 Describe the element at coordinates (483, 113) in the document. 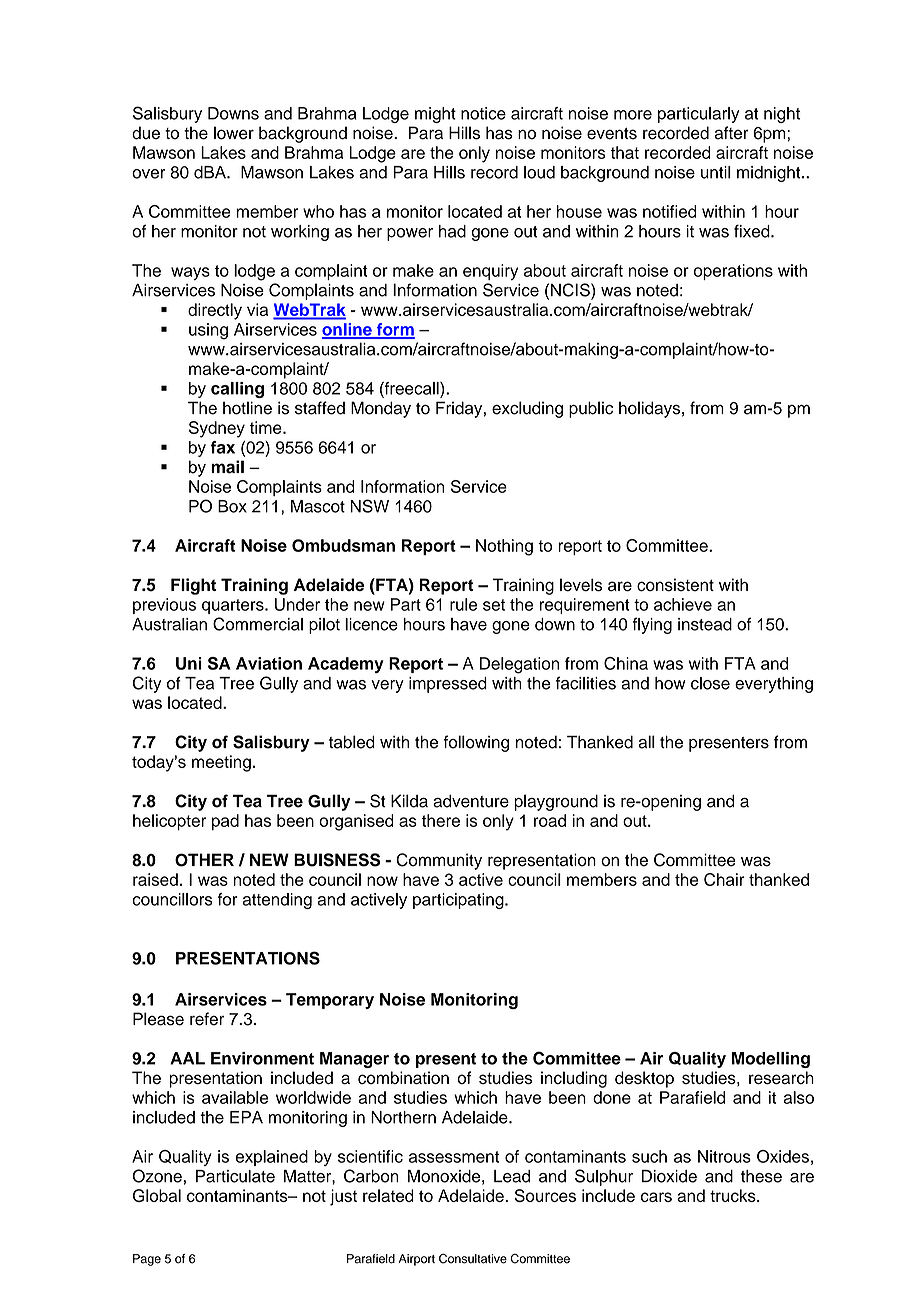

I see `notice` at that location.
